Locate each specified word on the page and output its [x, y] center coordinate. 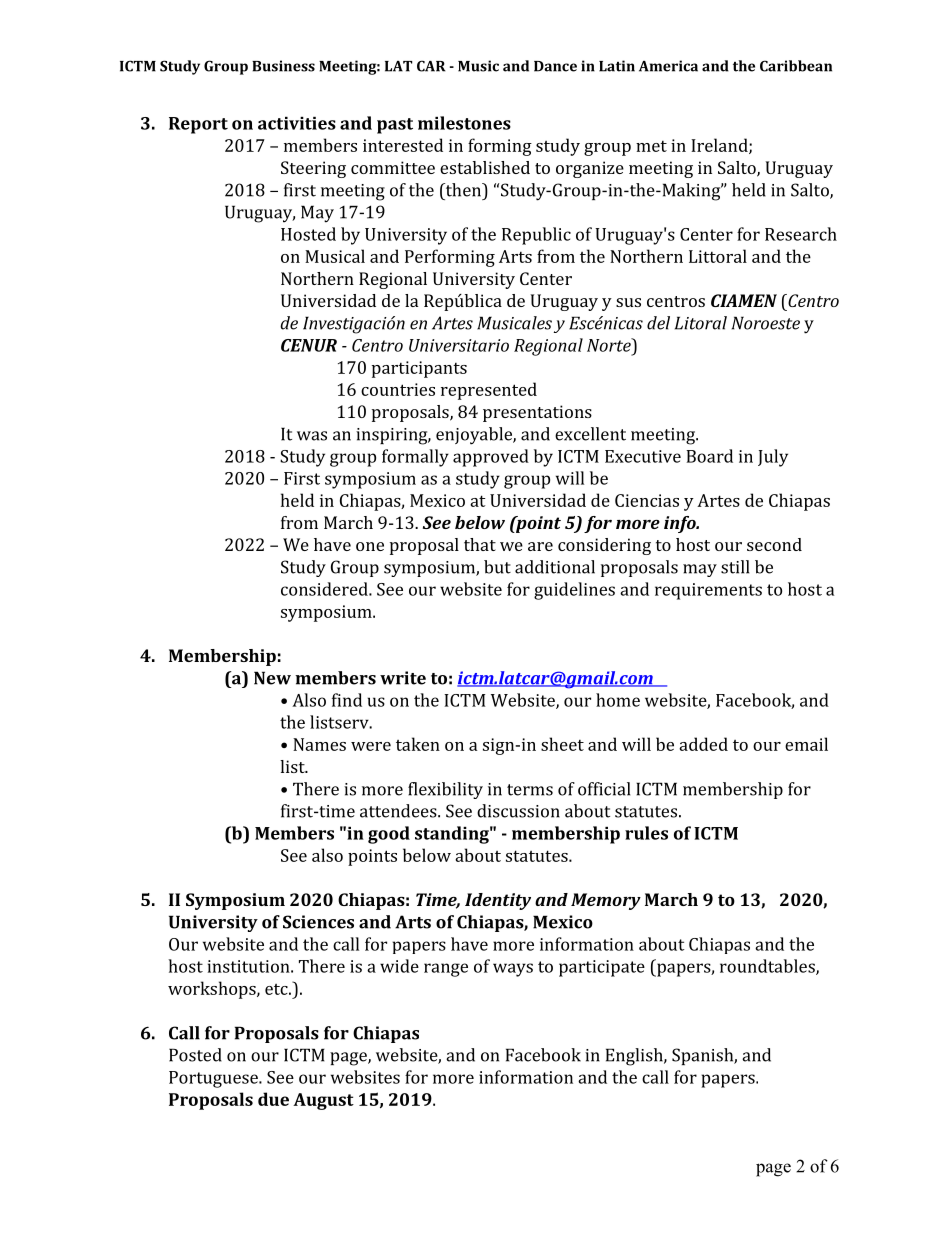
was [312, 436]
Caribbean [796, 66]
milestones [464, 123]
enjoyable [475, 436]
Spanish [703, 1056]
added [703, 744]
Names [319, 744]
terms [530, 790]
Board [709, 456]
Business [283, 66]
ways [513, 970]
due [273, 1099]
